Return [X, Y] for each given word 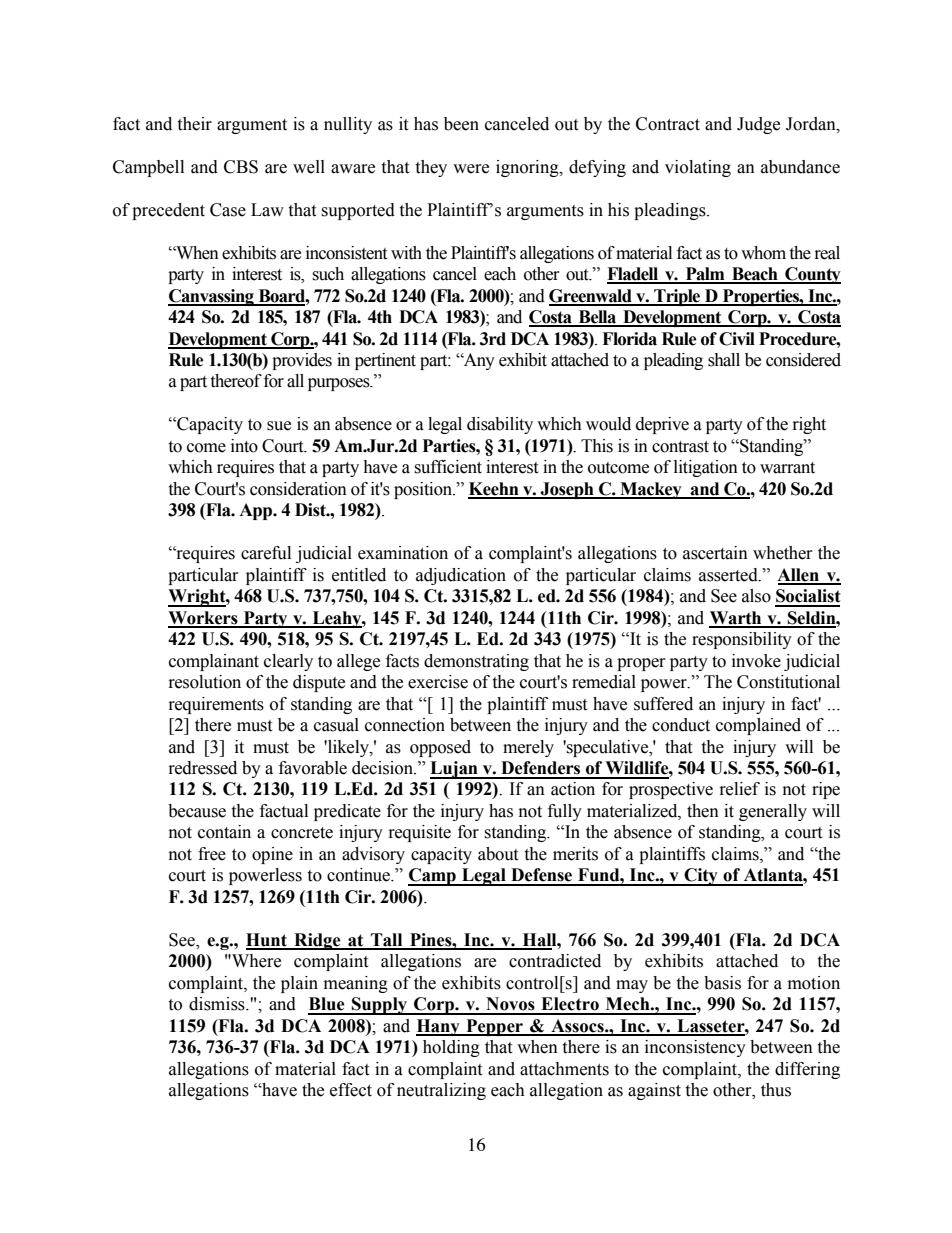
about [498, 854]
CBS [241, 167]
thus [776, 1090]
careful [266, 553]
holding [451, 1048]
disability [500, 425]
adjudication [461, 576]
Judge [758, 125]
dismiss [218, 1004]
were [471, 169]
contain [224, 832]
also [756, 596]
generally [773, 812]
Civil [737, 339]
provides [302, 361]
